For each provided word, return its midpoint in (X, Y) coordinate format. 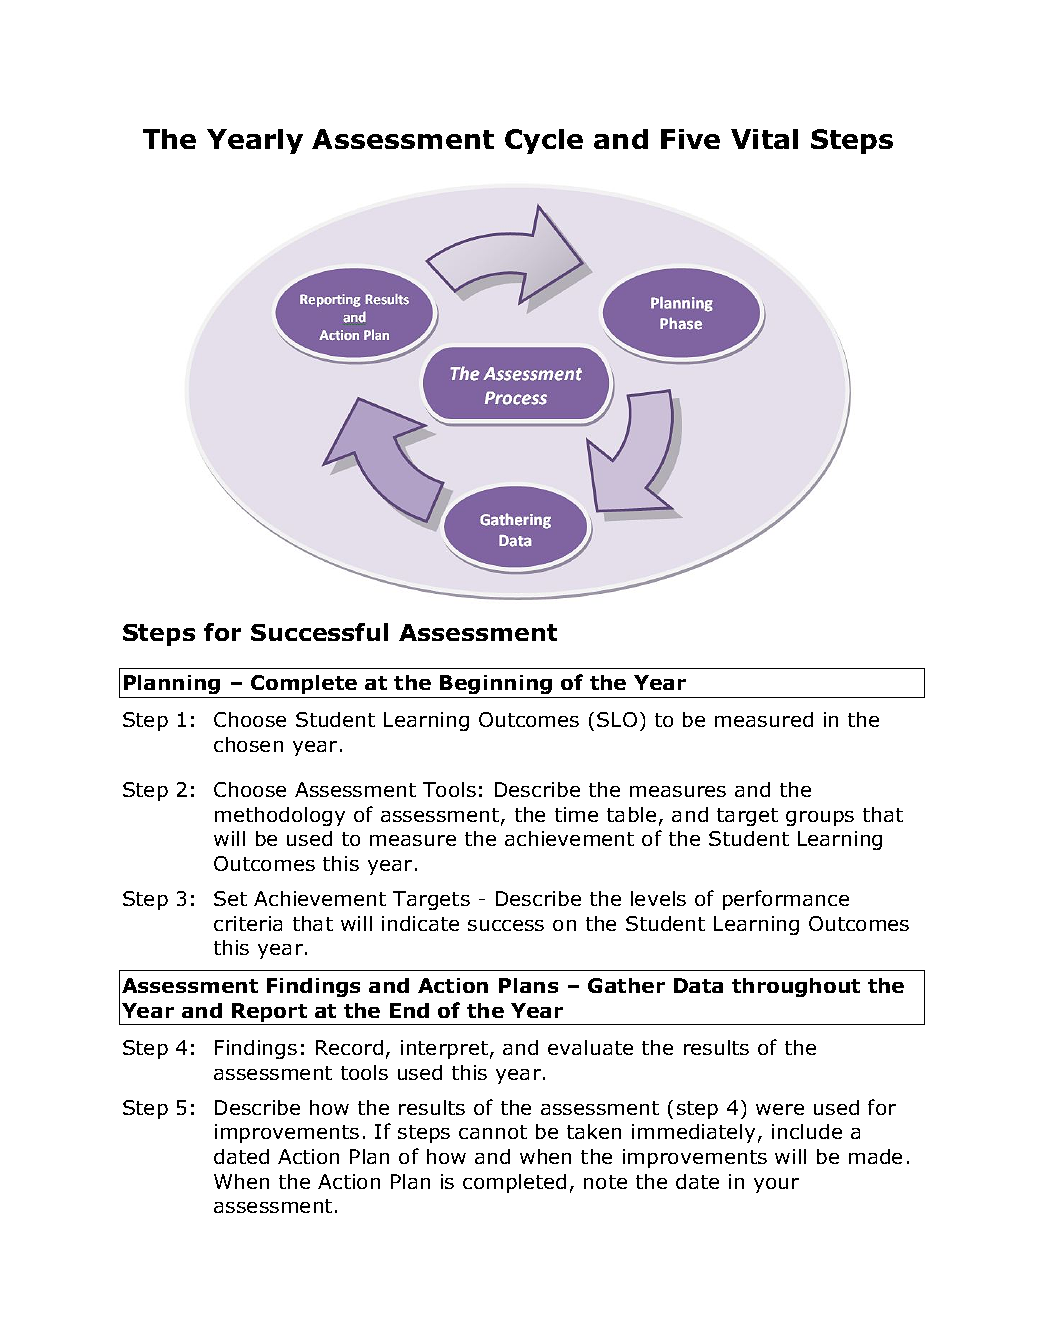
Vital (764, 139)
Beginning (496, 684)
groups (820, 818)
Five (690, 139)
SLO (617, 719)
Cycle (544, 141)
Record (349, 1047)
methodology (280, 816)
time (576, 814)
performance (786, 900)
